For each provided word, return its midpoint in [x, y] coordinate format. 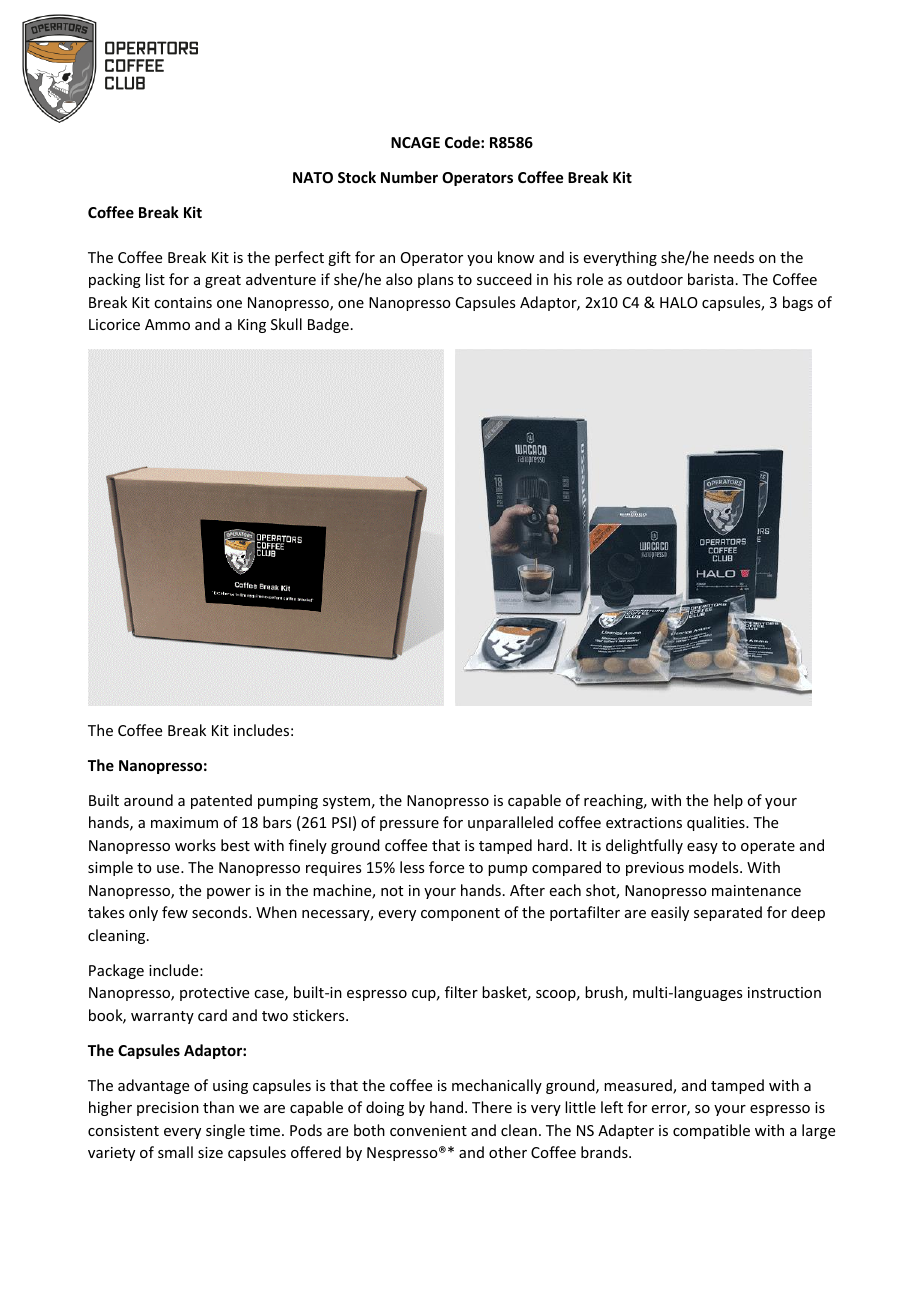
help [728, 801]
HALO [679, 302]
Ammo [167, 324]
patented [221, 801]
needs [734, 257]
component [460, 914]
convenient [428, 1130]
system [346, 802]
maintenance [756, 890]
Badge [328, 325]
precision [168, 1109]
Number [409, 177]
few [175, 912]
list [155, 279]
